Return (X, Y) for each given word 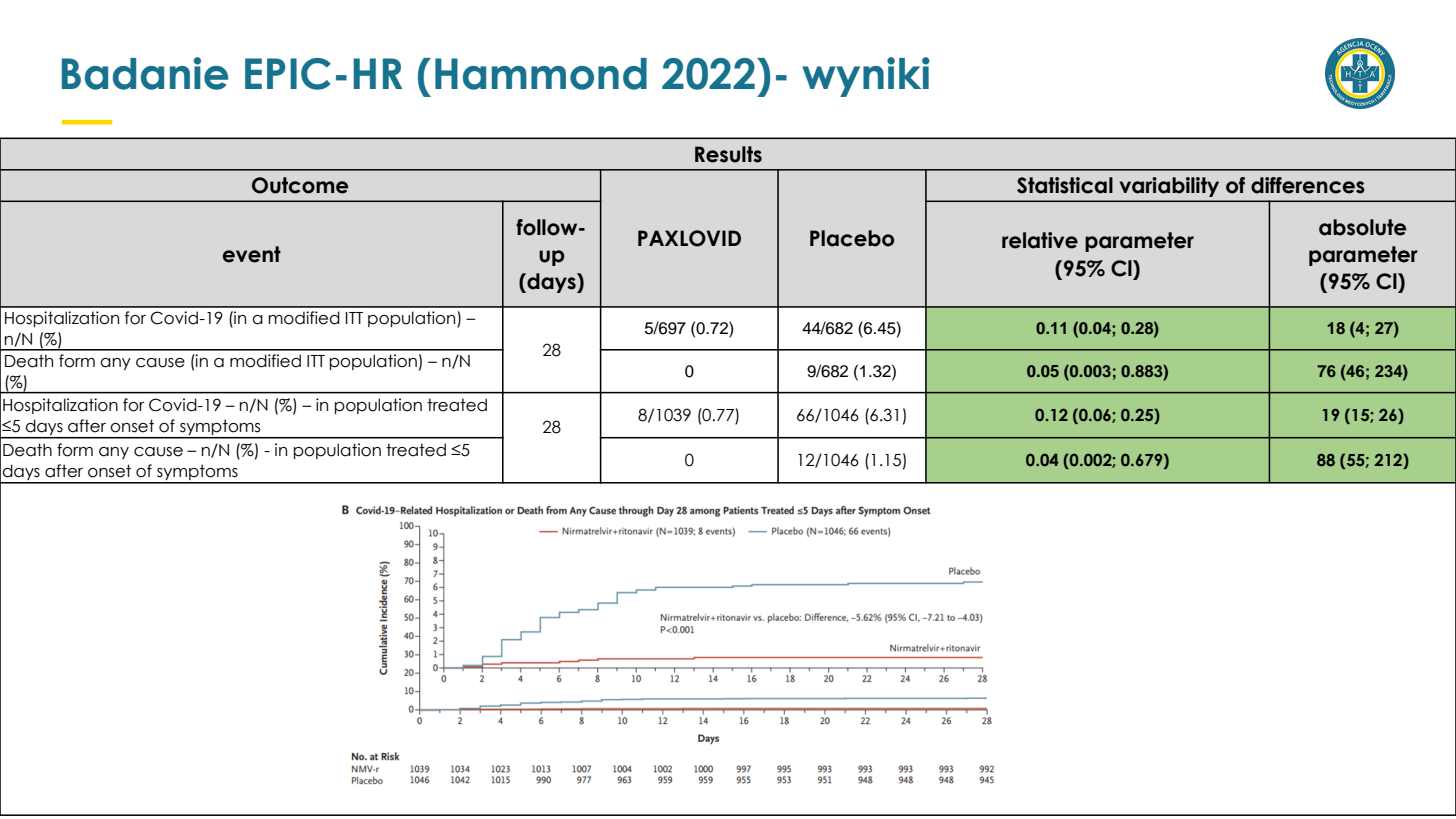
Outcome (300, 185)
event (252, 254)
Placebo (852, 238)
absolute (1362, 227)
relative (1040, 240)
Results (728, 154)
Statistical (1065, 185)
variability (1169, 187)
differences (1308, 185)
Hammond (541, 74)
